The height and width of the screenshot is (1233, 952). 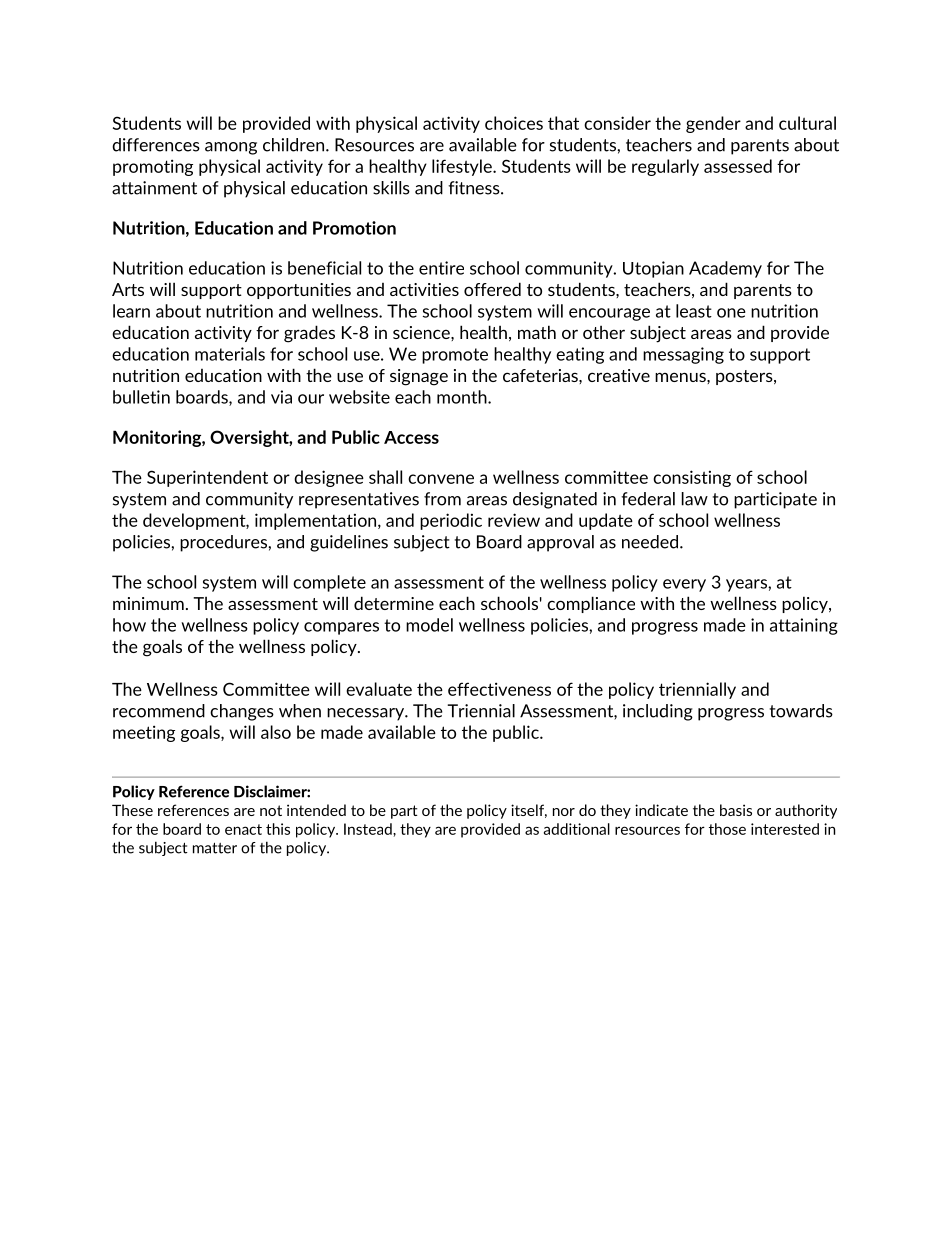 I want to click on among, so click(x=231, y=148).
